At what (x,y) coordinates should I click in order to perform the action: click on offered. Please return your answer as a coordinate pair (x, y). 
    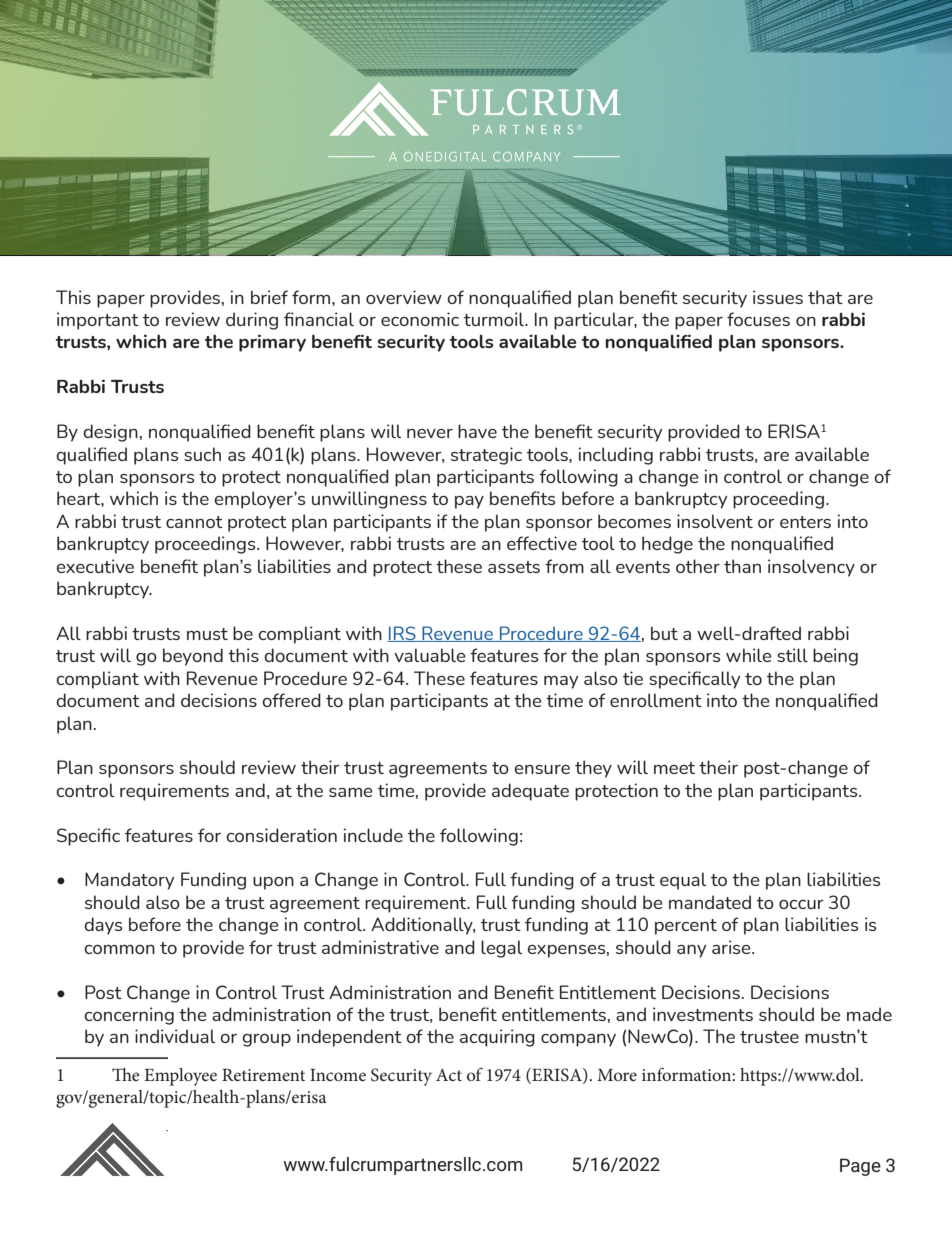
    Looking at the image, I should click on (291, 700).
